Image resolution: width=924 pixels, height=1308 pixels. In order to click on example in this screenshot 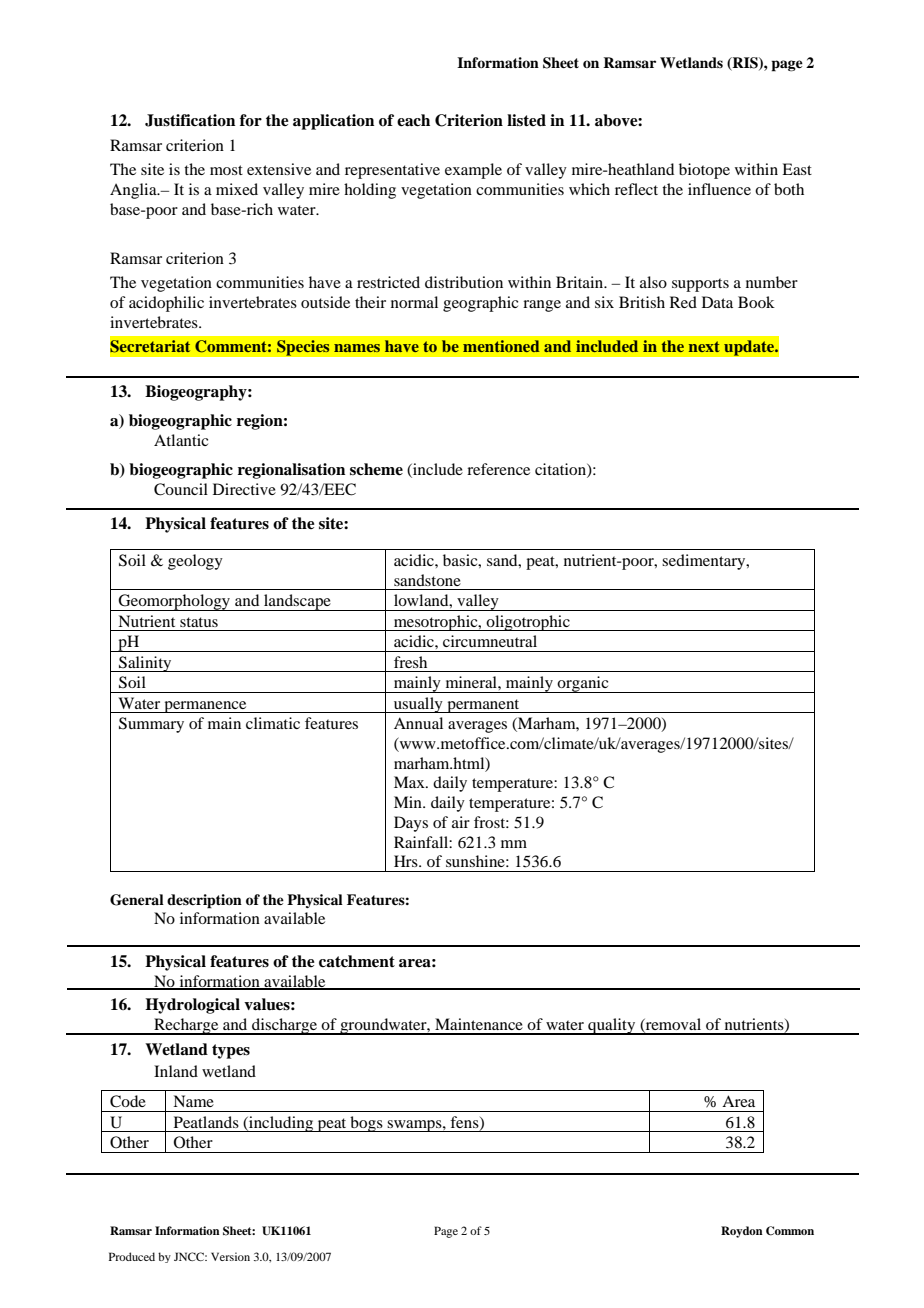, I will do `click(473, 171)`.
